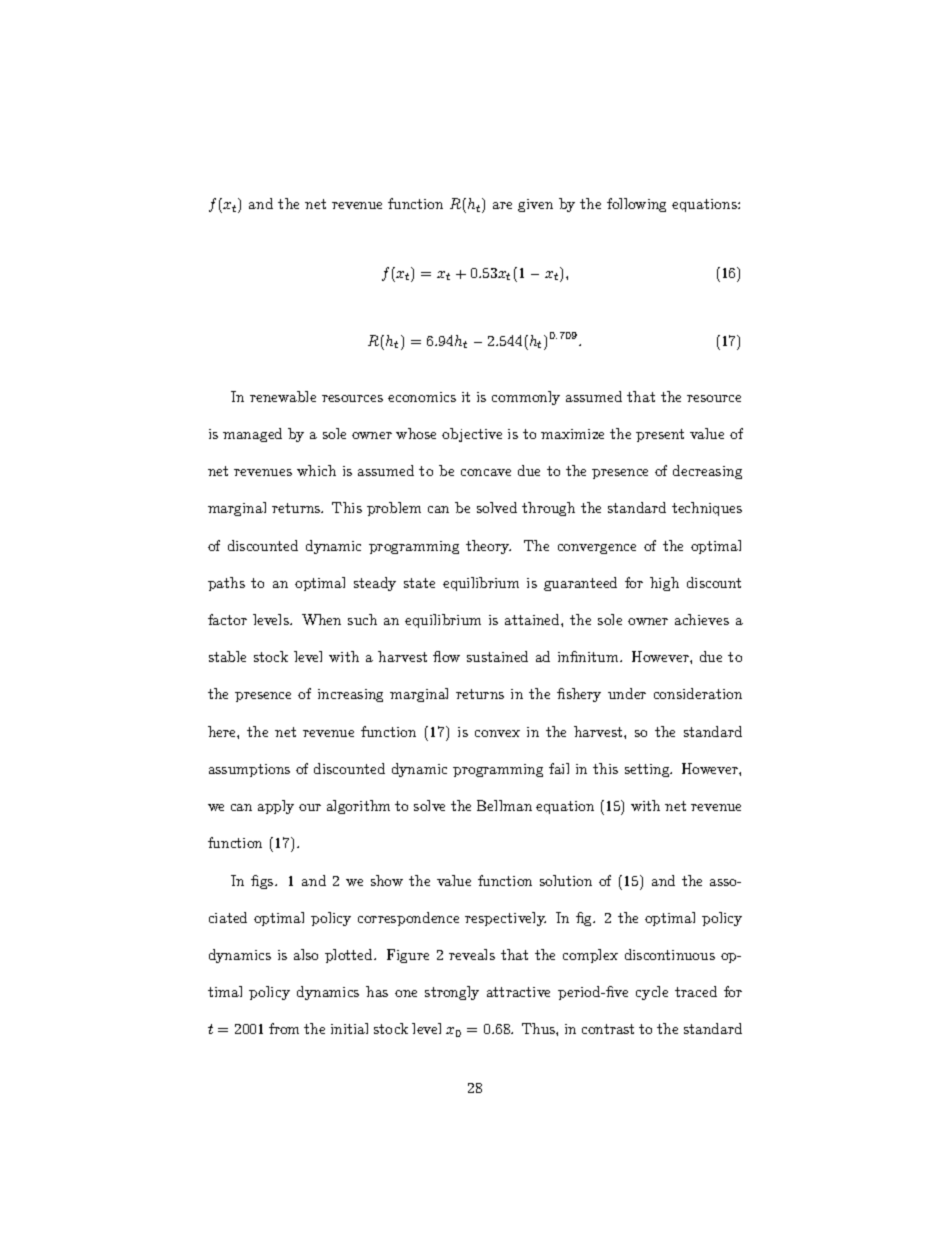 The width and height of the page is (952, 1233). What do you see at coordinates (283, 396) in the page?
I see `renewable` at bounding box center [283, 396].
